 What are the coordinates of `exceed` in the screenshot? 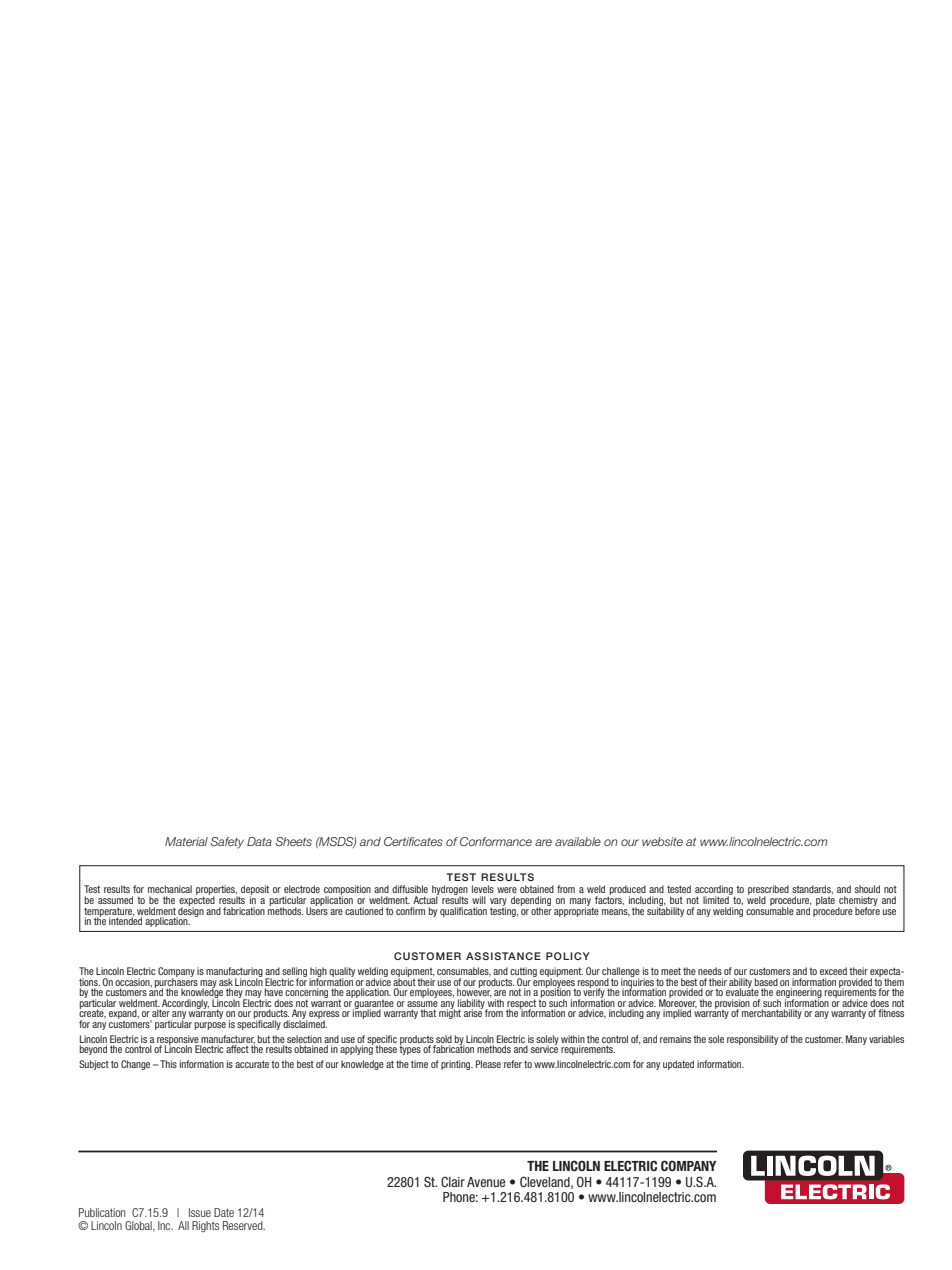 It's located at (833, 971).
